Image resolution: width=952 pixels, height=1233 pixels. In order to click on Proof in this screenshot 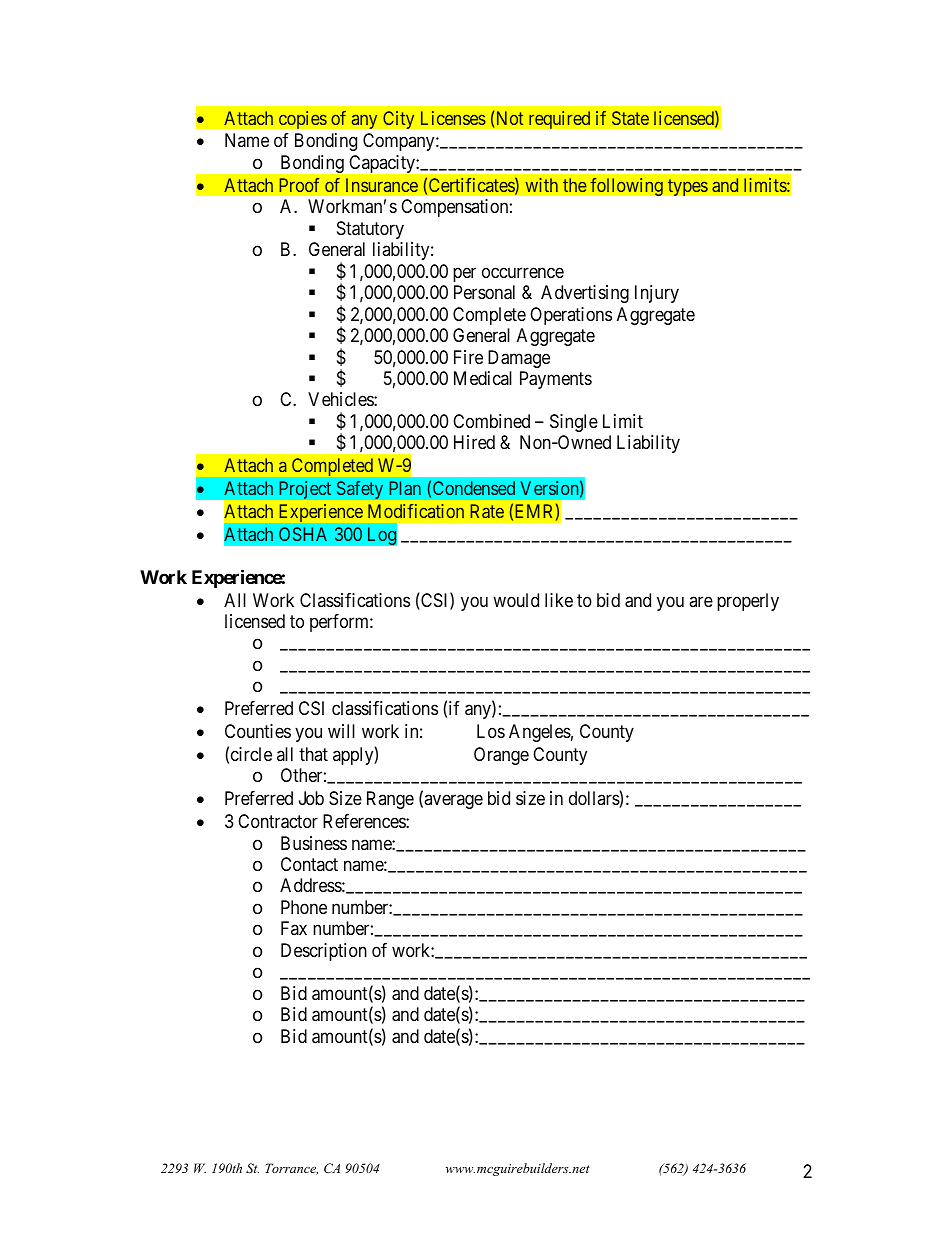, I will do `click(299, 185)`.
